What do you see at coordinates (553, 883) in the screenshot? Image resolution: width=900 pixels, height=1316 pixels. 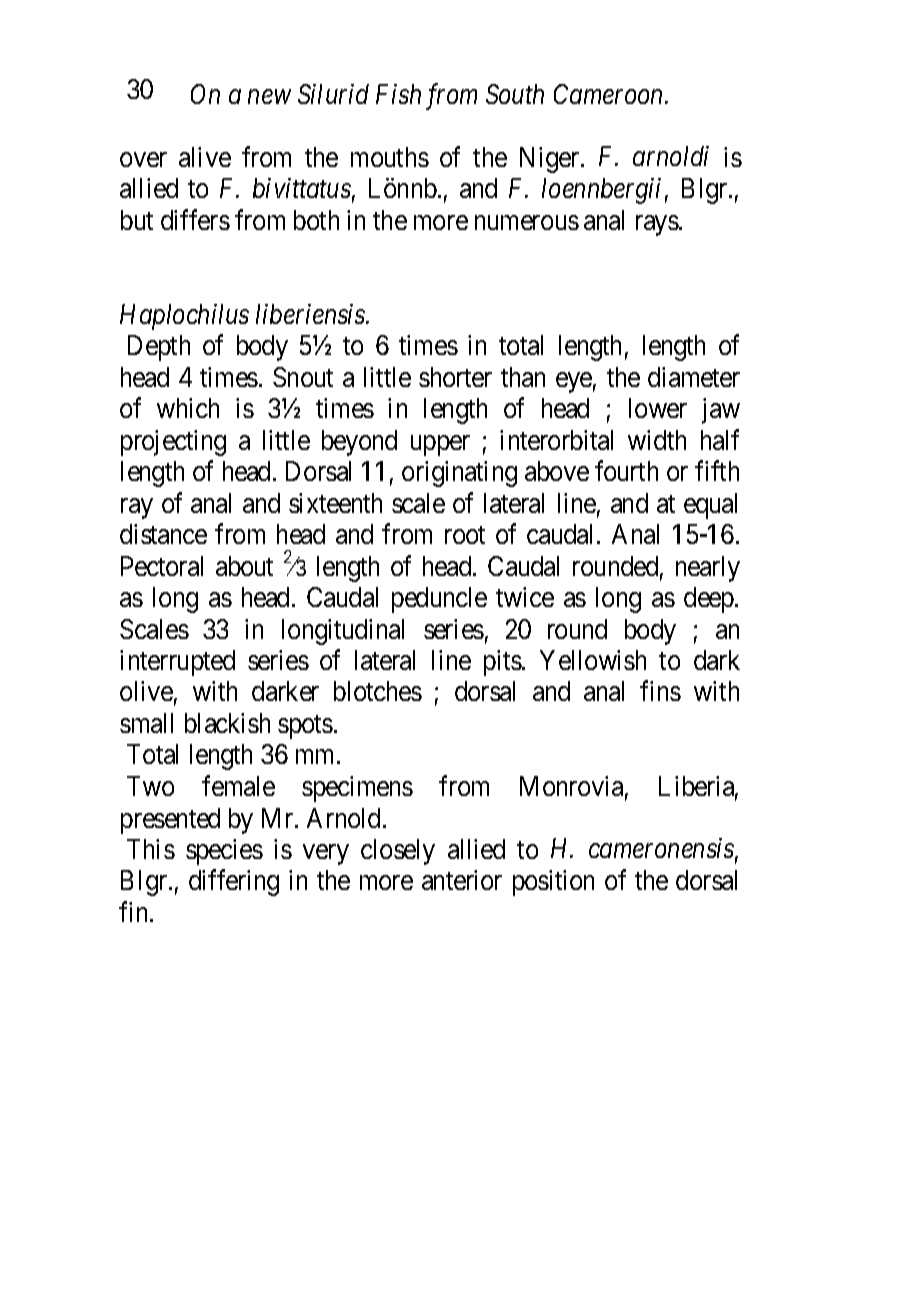 I see `position` at bounding box center [553, 883].
